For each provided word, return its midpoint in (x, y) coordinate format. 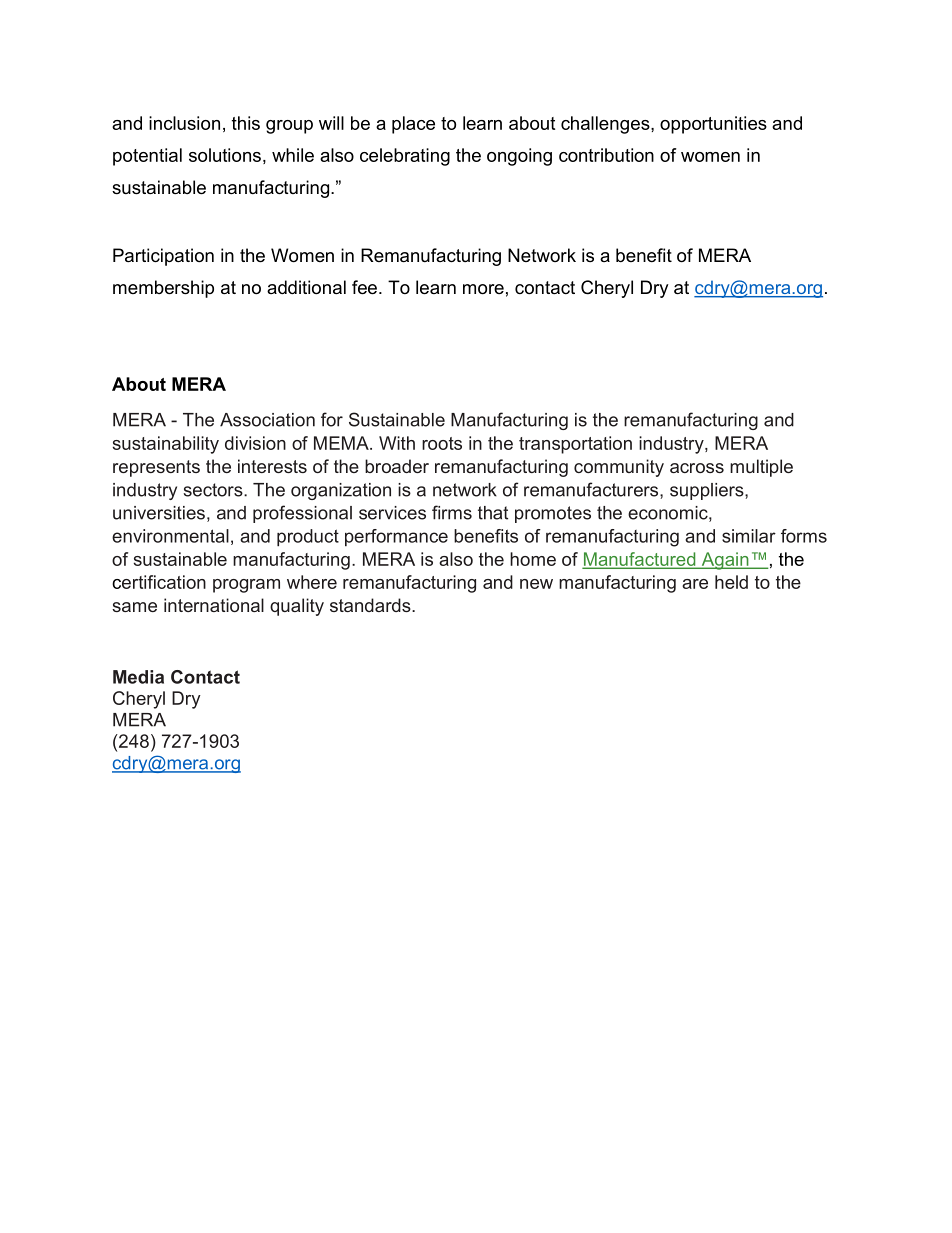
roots (442, 443)
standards (371, 605)
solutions (225, 155)
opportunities (713, 125)
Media (138, 677)
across (697, 468)
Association (267, 420)
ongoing (519, 157)
